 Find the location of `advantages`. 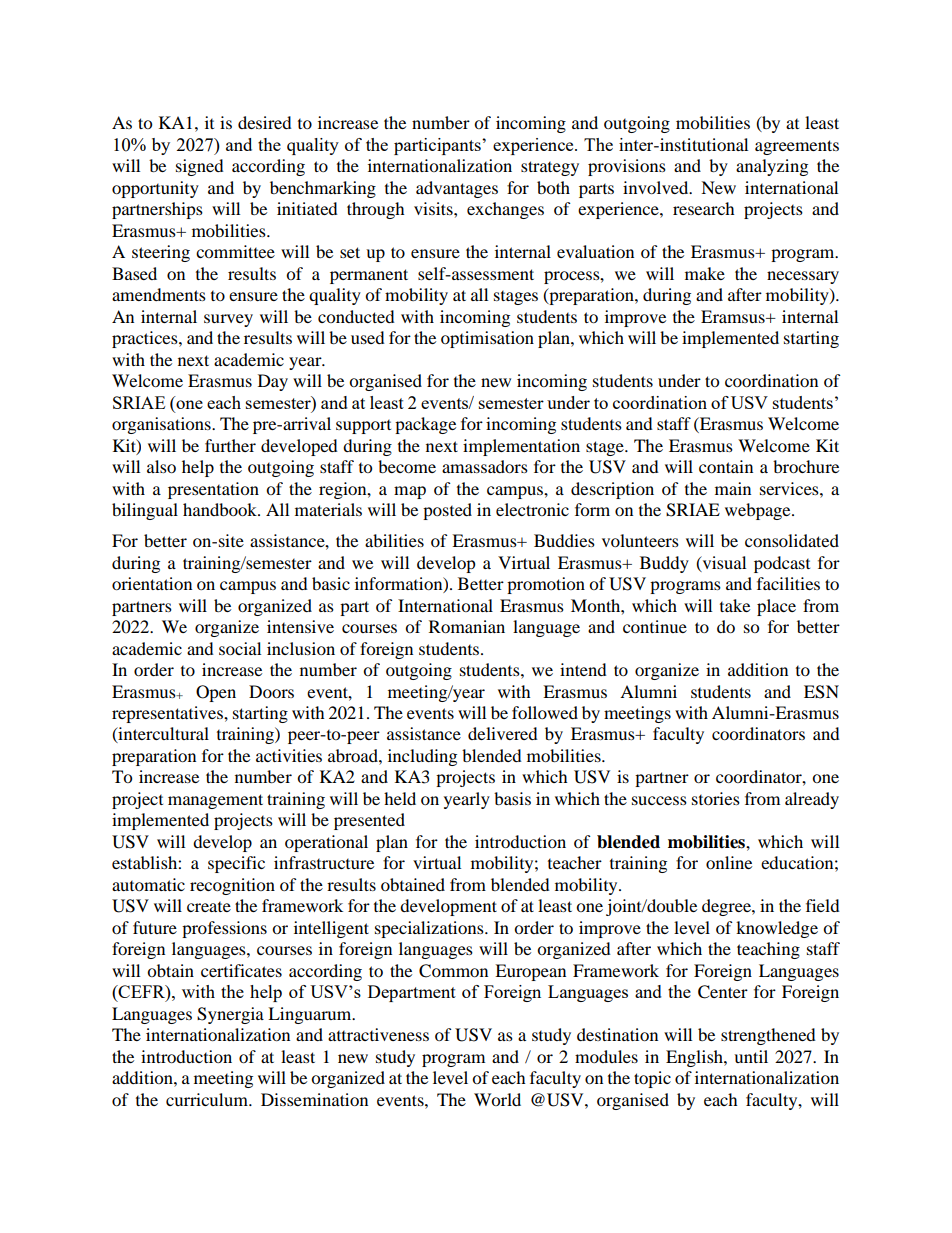

advantages is located at coordinates (457, 189).
